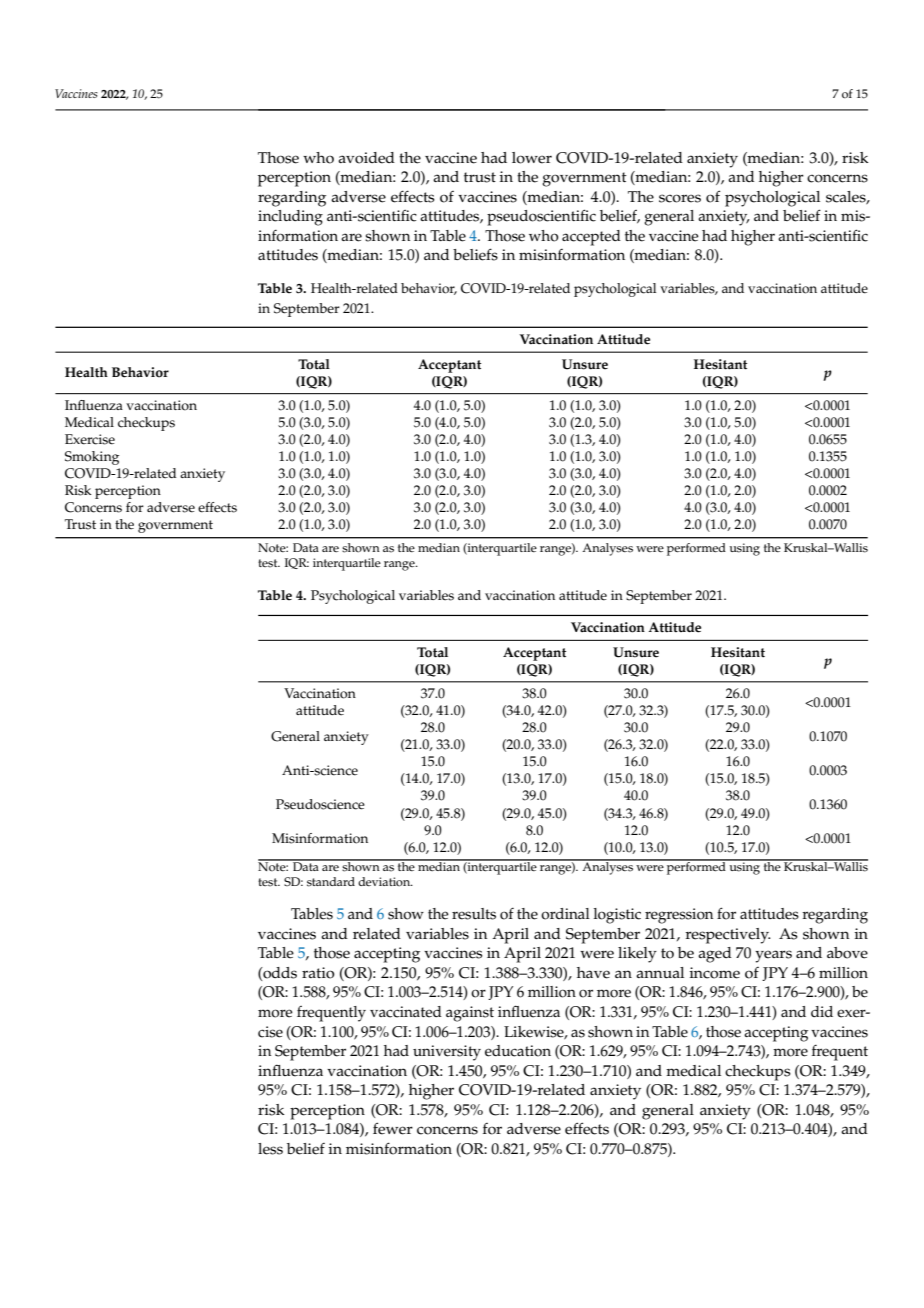  Describe the element at coordinates (532, 158) in the screenshot. I see `lower` at that location.
